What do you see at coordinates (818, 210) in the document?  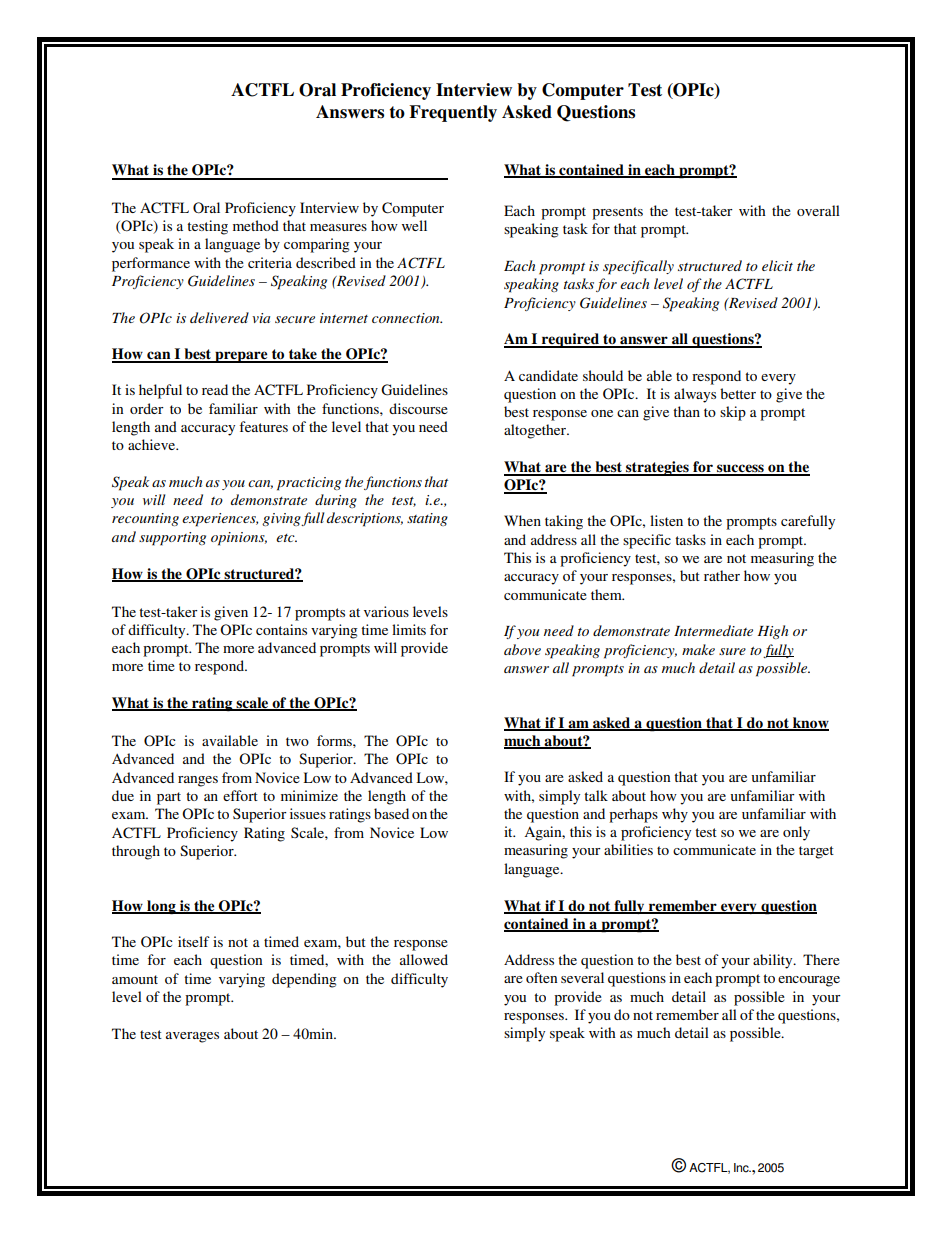 I see `overall` at bounding box center [818, 210].
